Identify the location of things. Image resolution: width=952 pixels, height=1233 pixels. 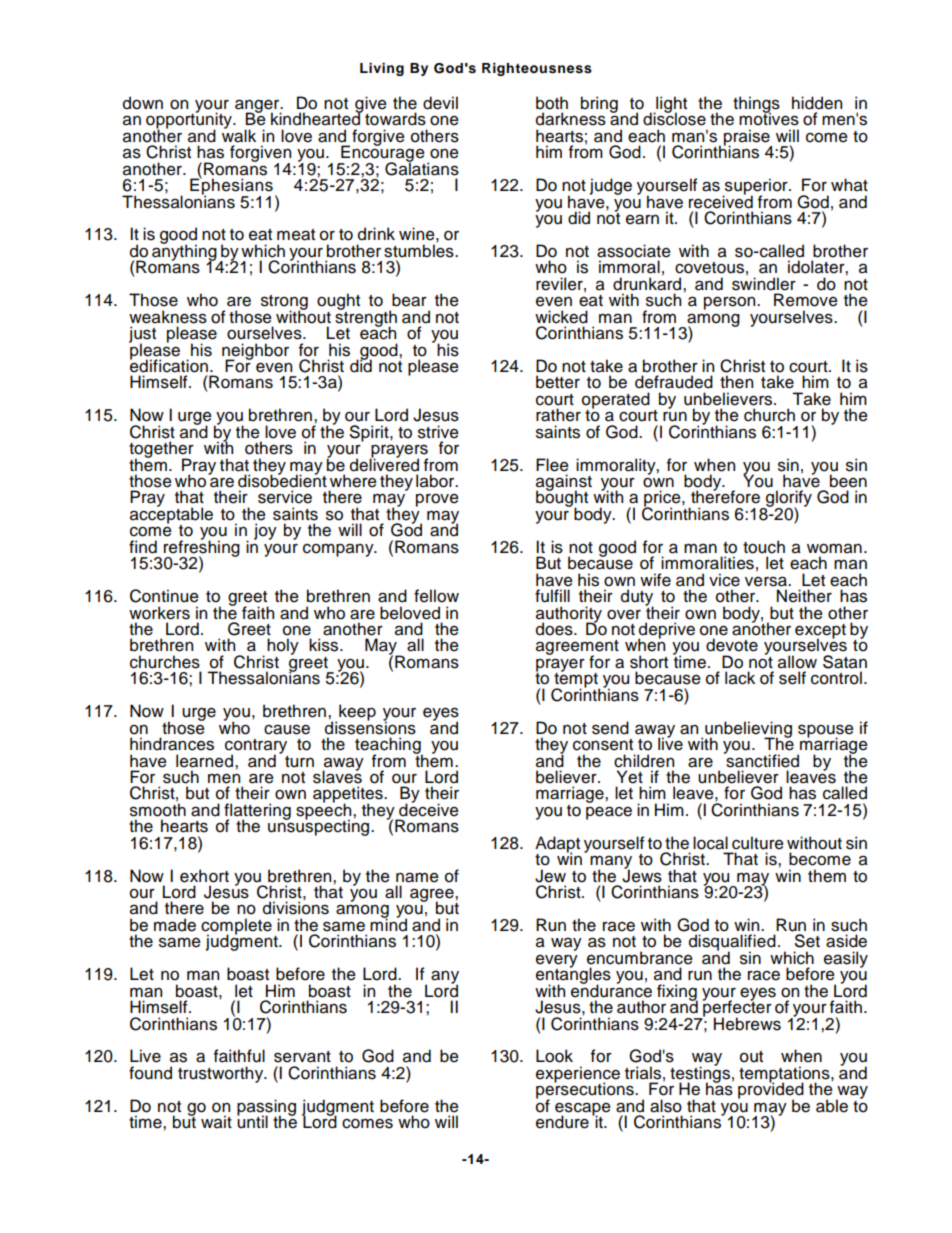
(756, 105).
